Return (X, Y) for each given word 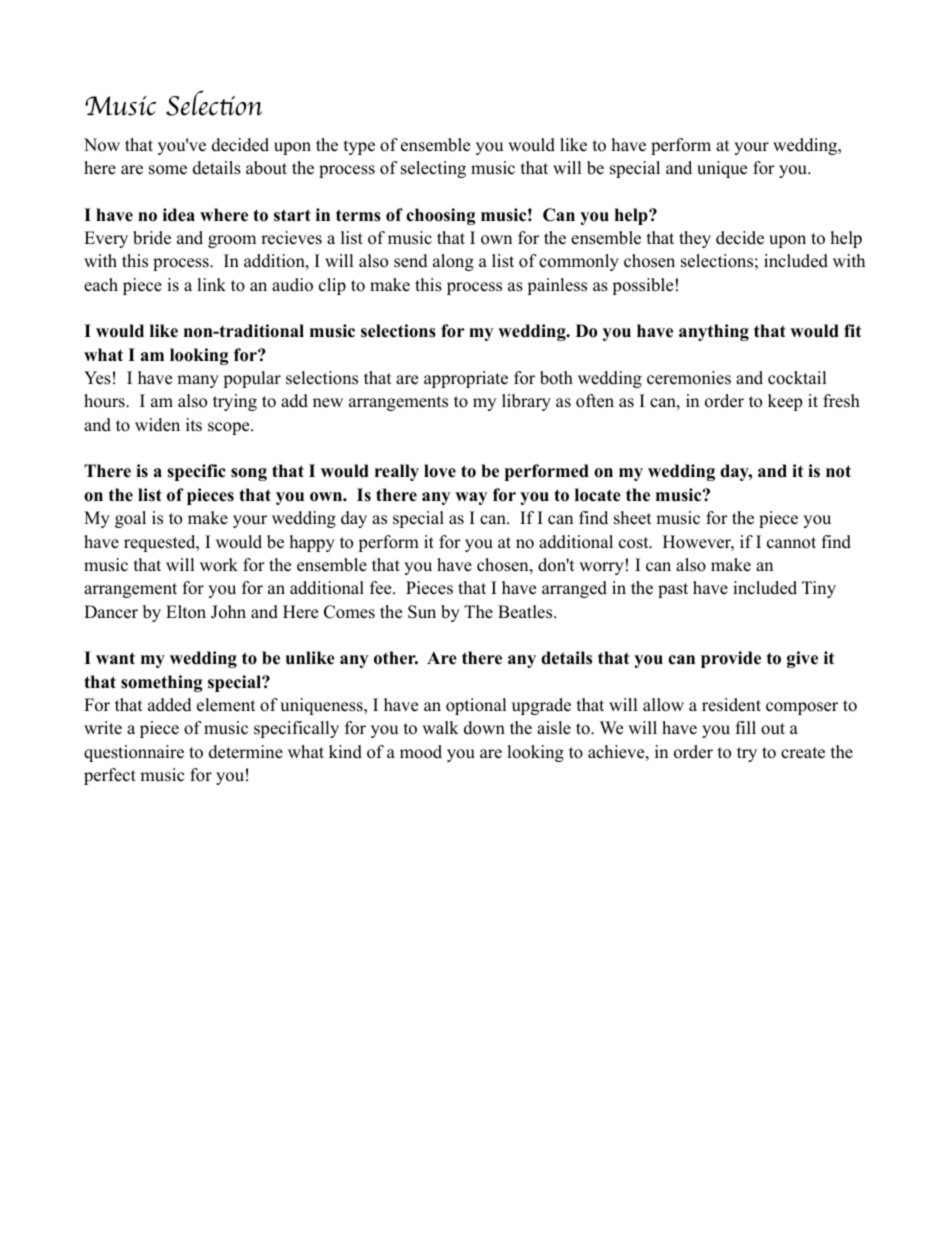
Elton (186, 612)
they (695, 239)
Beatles (526, 612)
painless (557, 286)
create (803, 753)
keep (785, 402)
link (211, 284)
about (266, 168)
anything (714, 332)
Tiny (819, 589)
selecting (433, 169)
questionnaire (134, 753)
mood (421, 752)
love (440, 471)
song (249, 474)
